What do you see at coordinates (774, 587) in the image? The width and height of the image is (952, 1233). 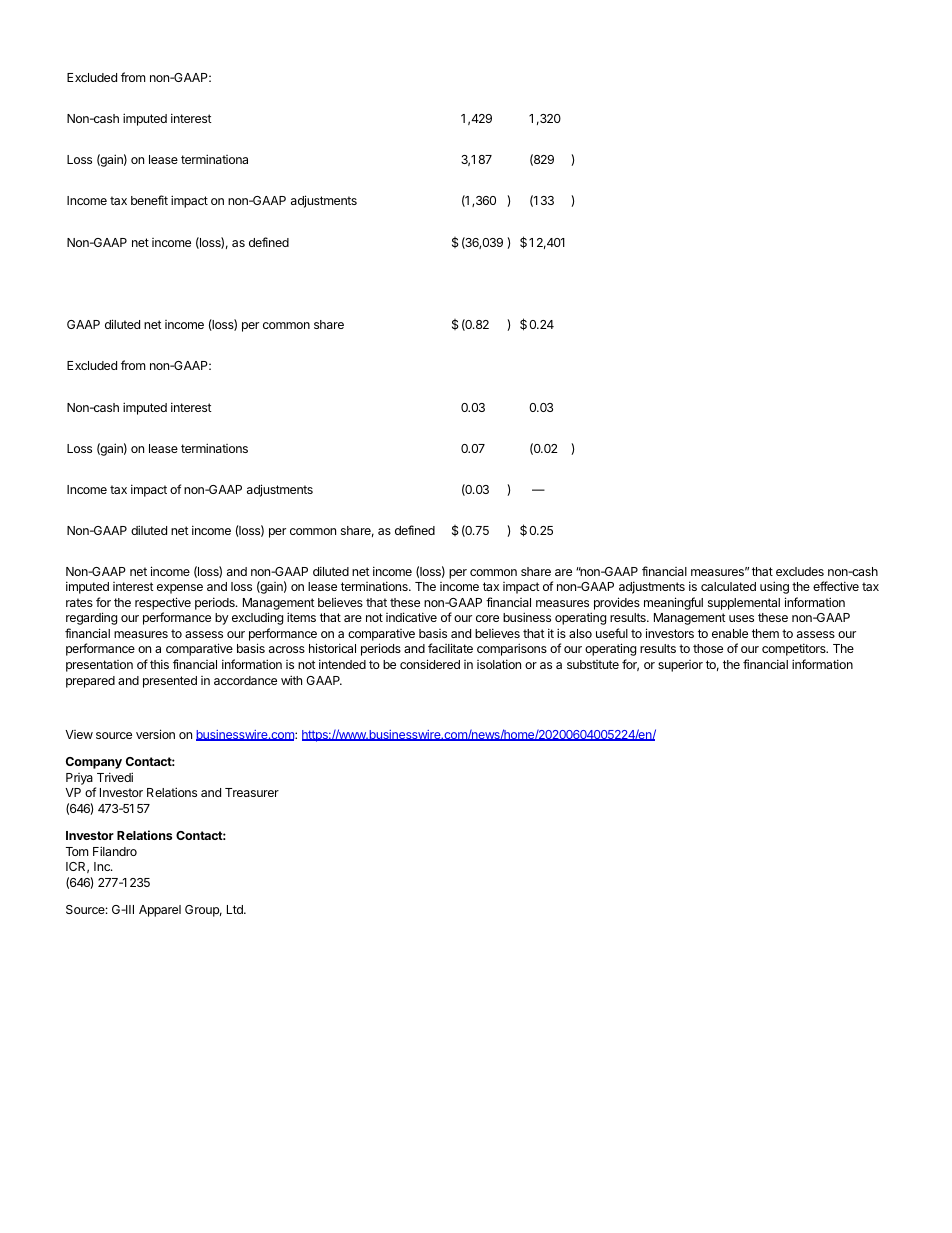 I see `using` at bounding box center [774, 587].
